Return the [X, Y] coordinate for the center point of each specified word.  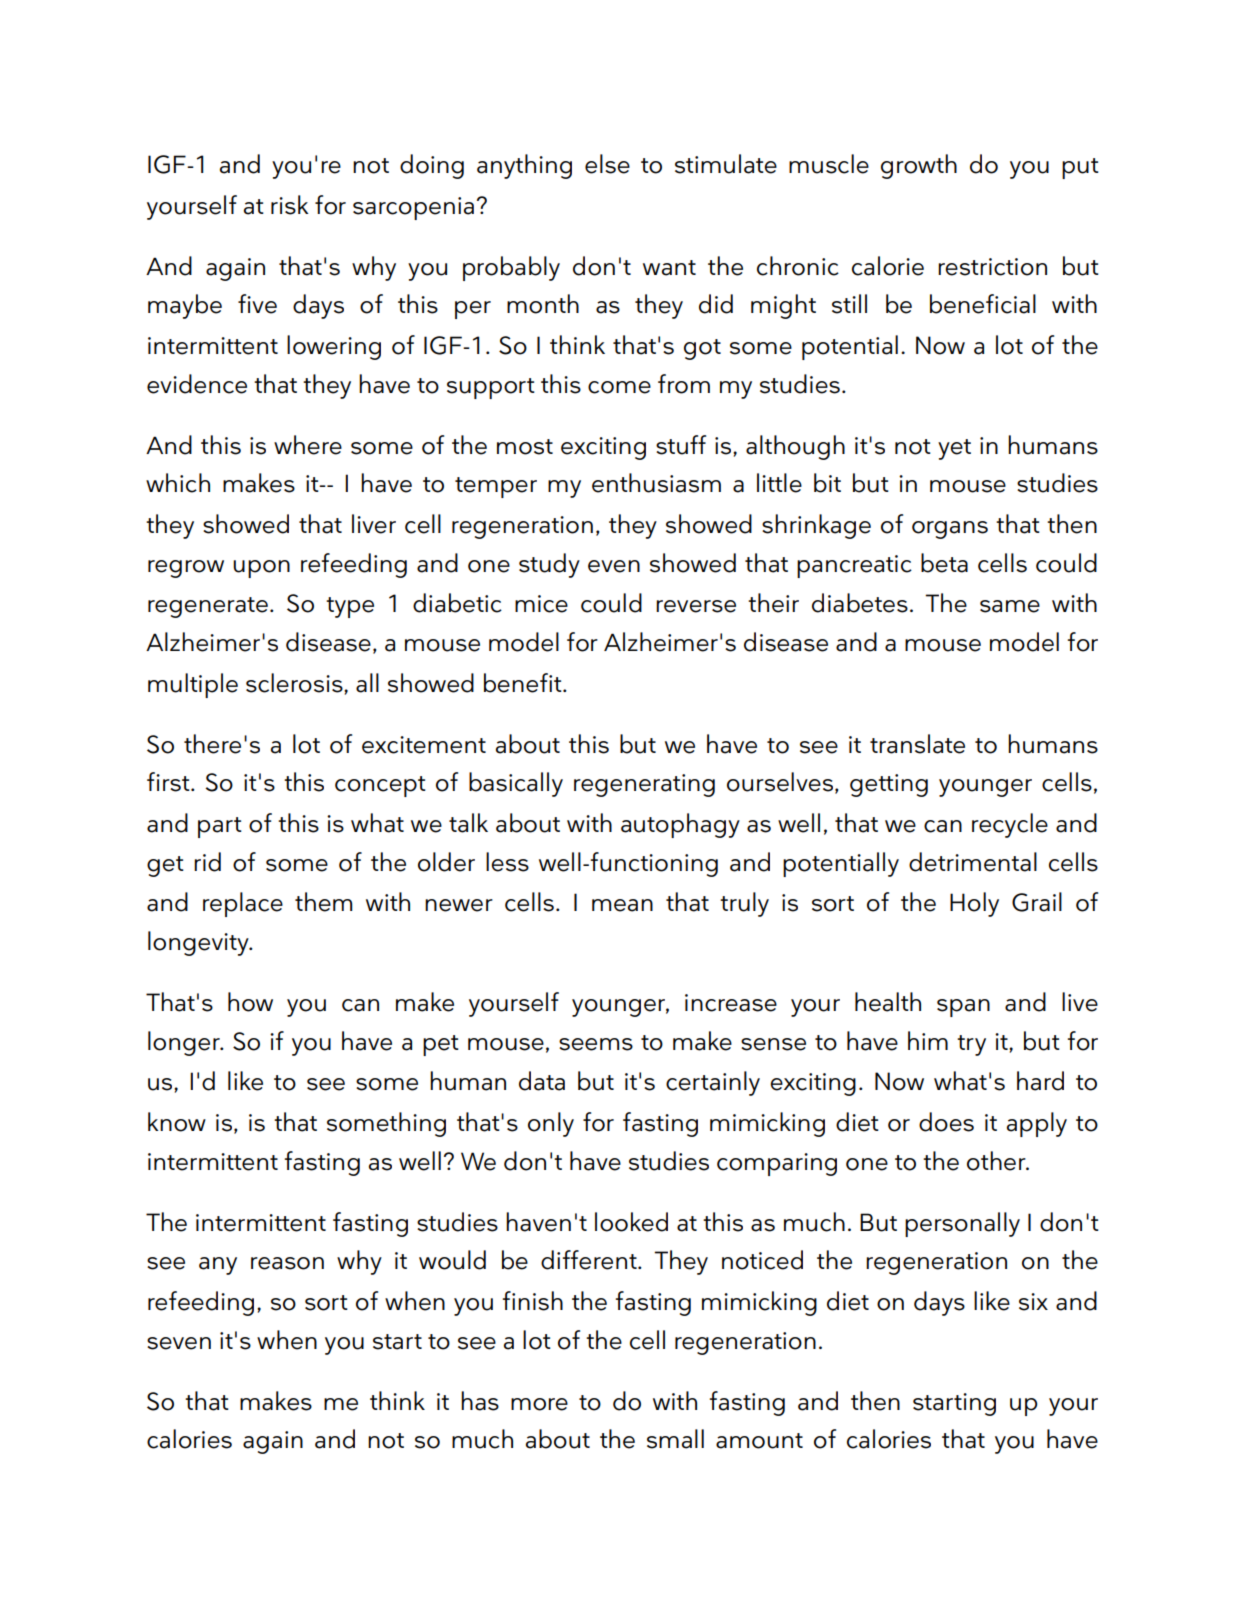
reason [287, 1263]
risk [290, 205]
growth [919, 166]
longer [185, 1043]
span [963, 1008]
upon [261, 569]
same [1010, 606]
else [607, 164]
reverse [696, 606]
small [675, 1439]
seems [596, 1044]
